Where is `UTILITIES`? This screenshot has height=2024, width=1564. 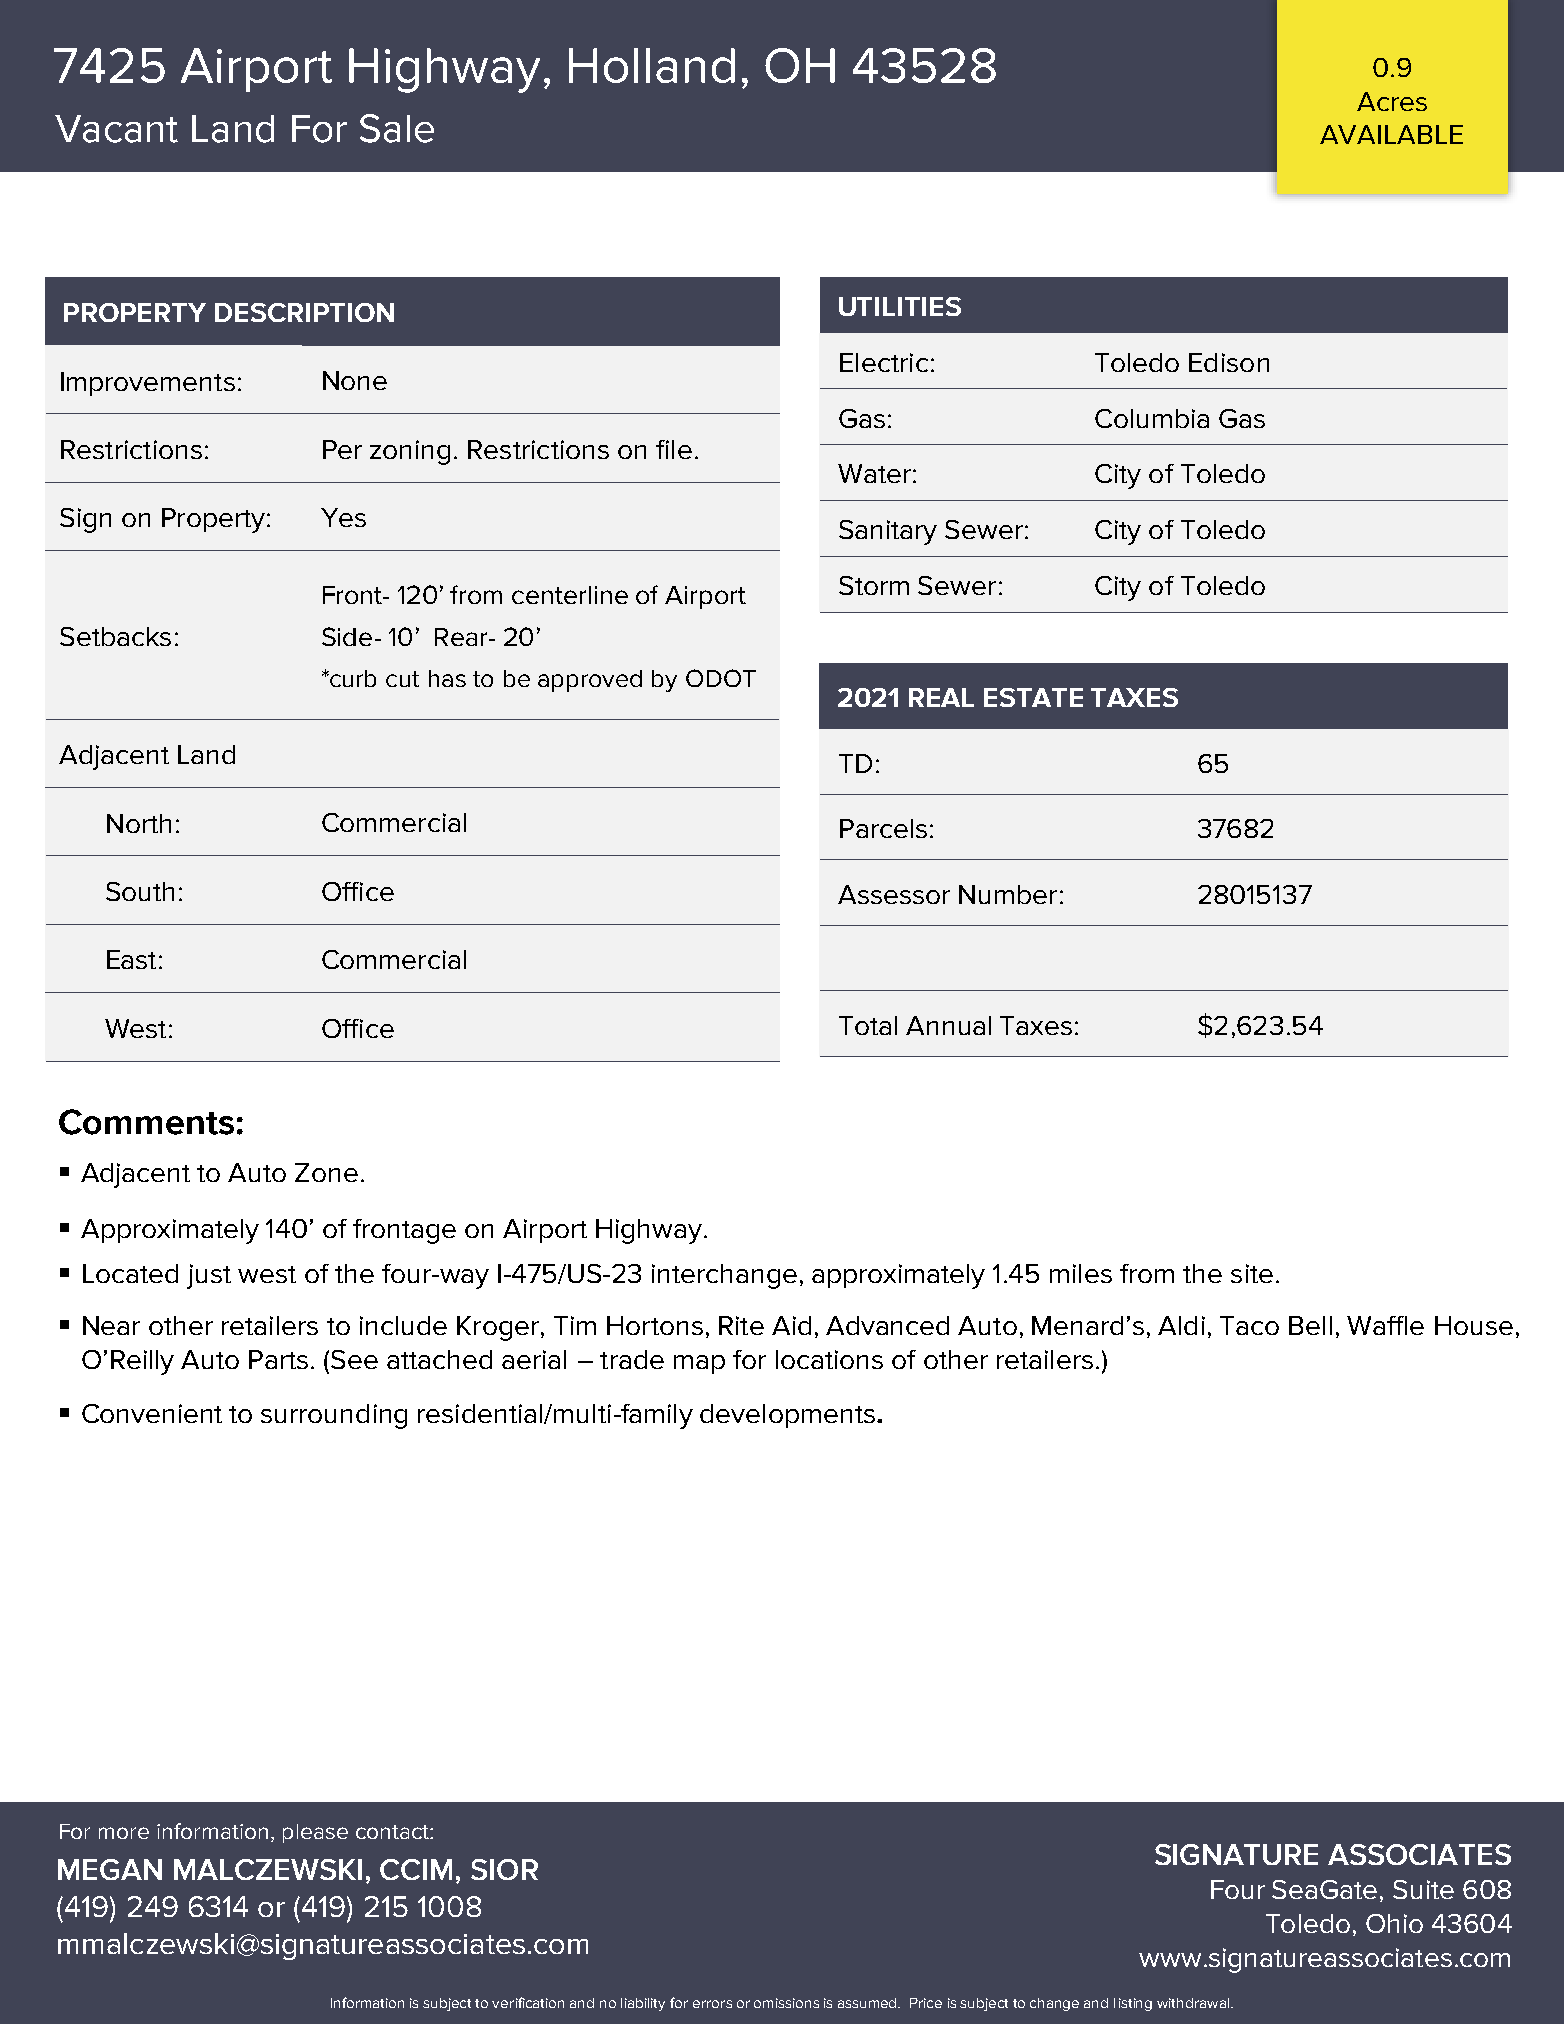 UTILITIES is located at coordinates (900, 306).
